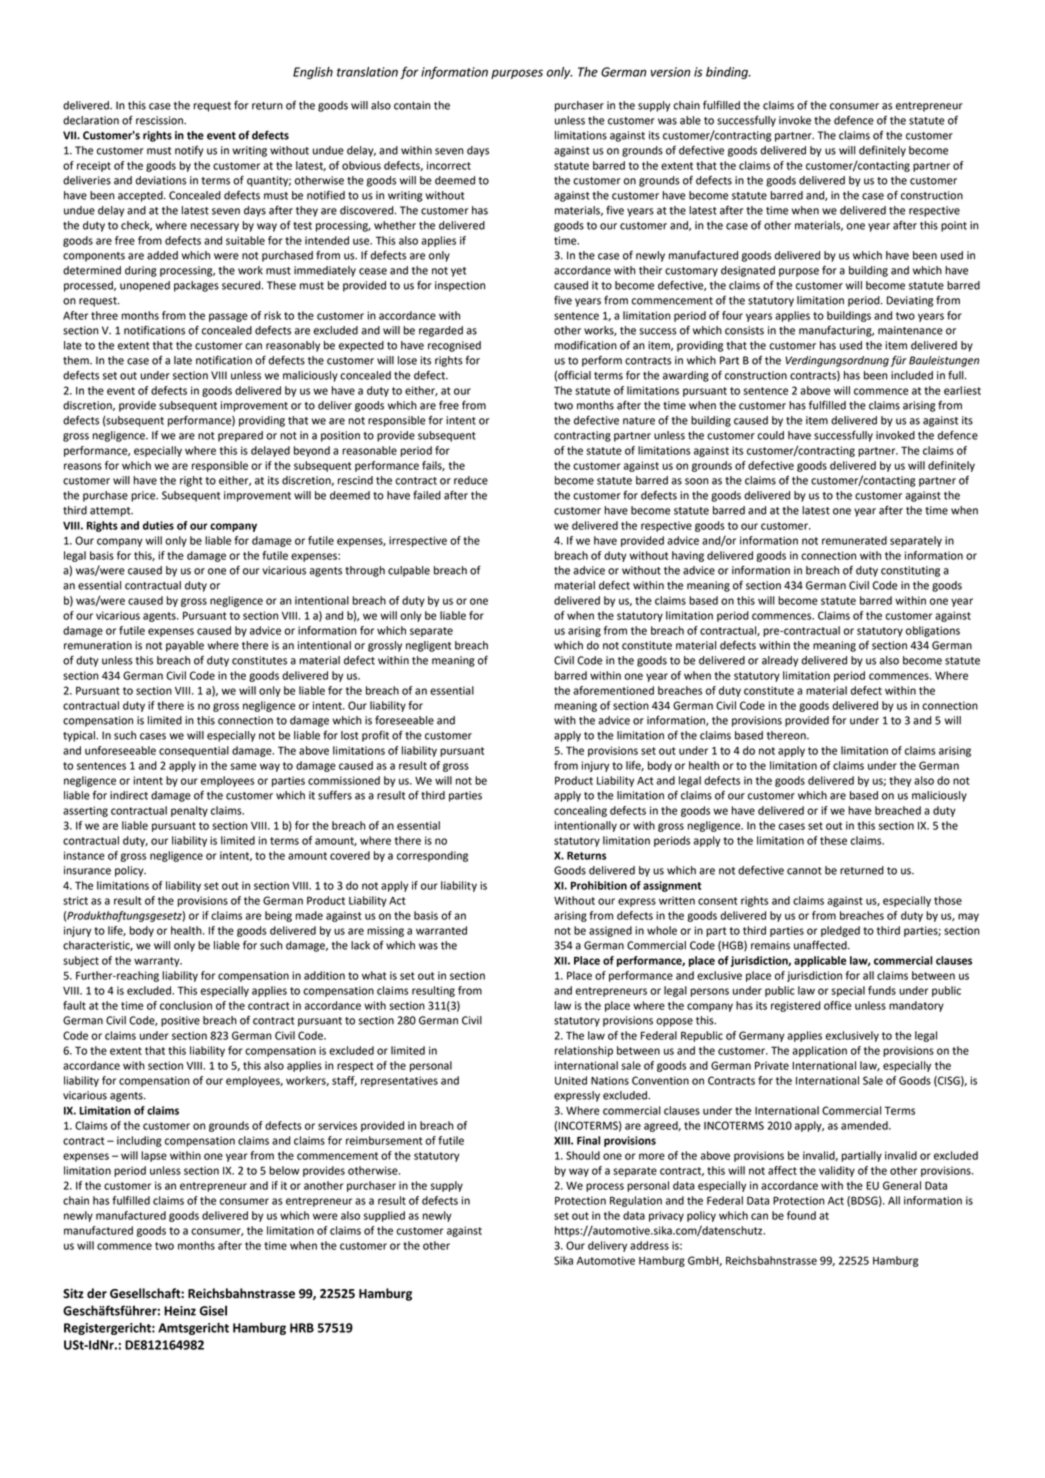 The height and width of the image is (1478, 1045). What do you see at coordinates (449, 165) in the image?
I see `incorrect` at bounding box center [449, 165].
